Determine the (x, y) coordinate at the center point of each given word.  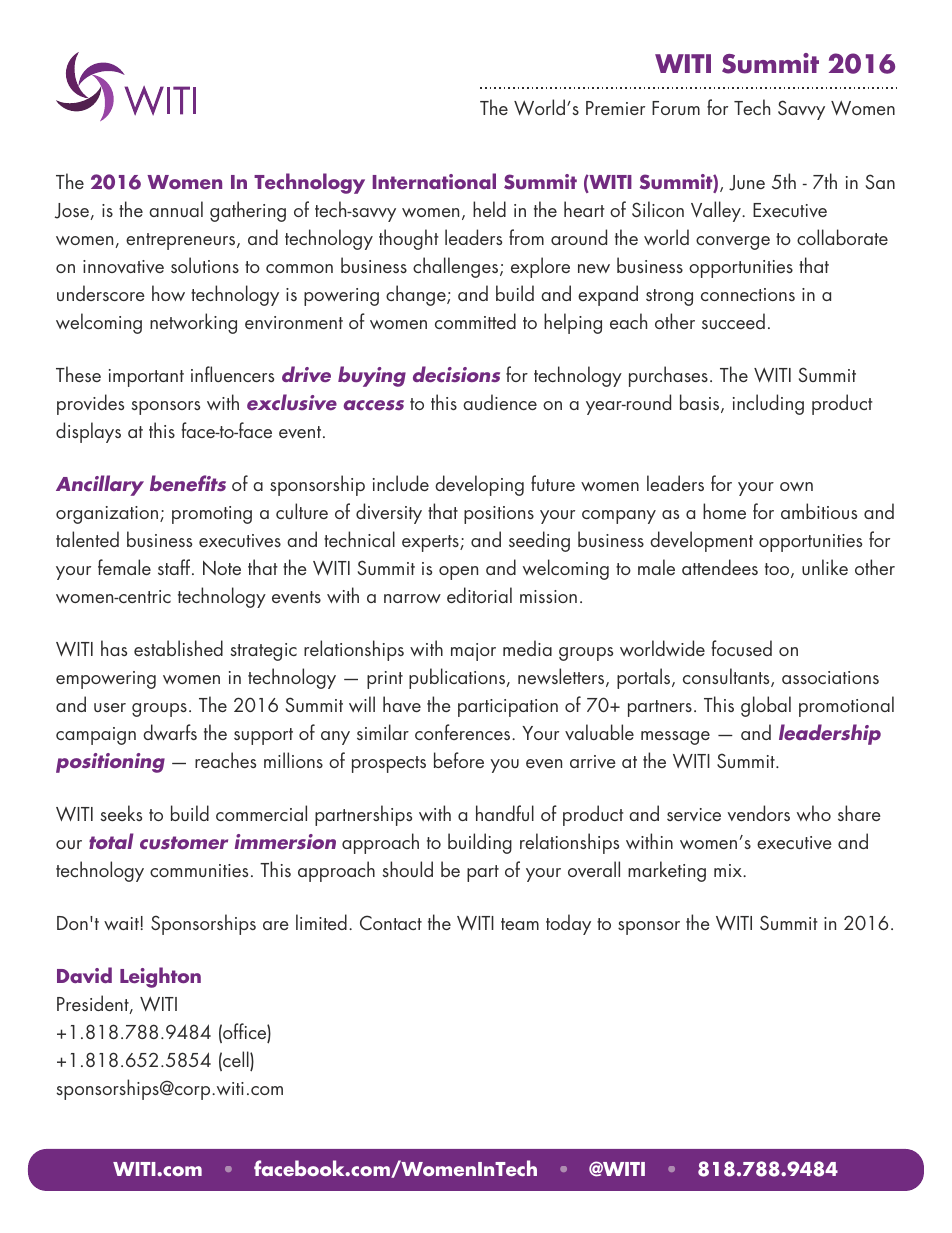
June (747, 183)
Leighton (160, 977)
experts (431, 543)
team (520, 924)
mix (729, 870)
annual (176, 209)
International (434, 181)
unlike (825, 567)
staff (175, 567)
